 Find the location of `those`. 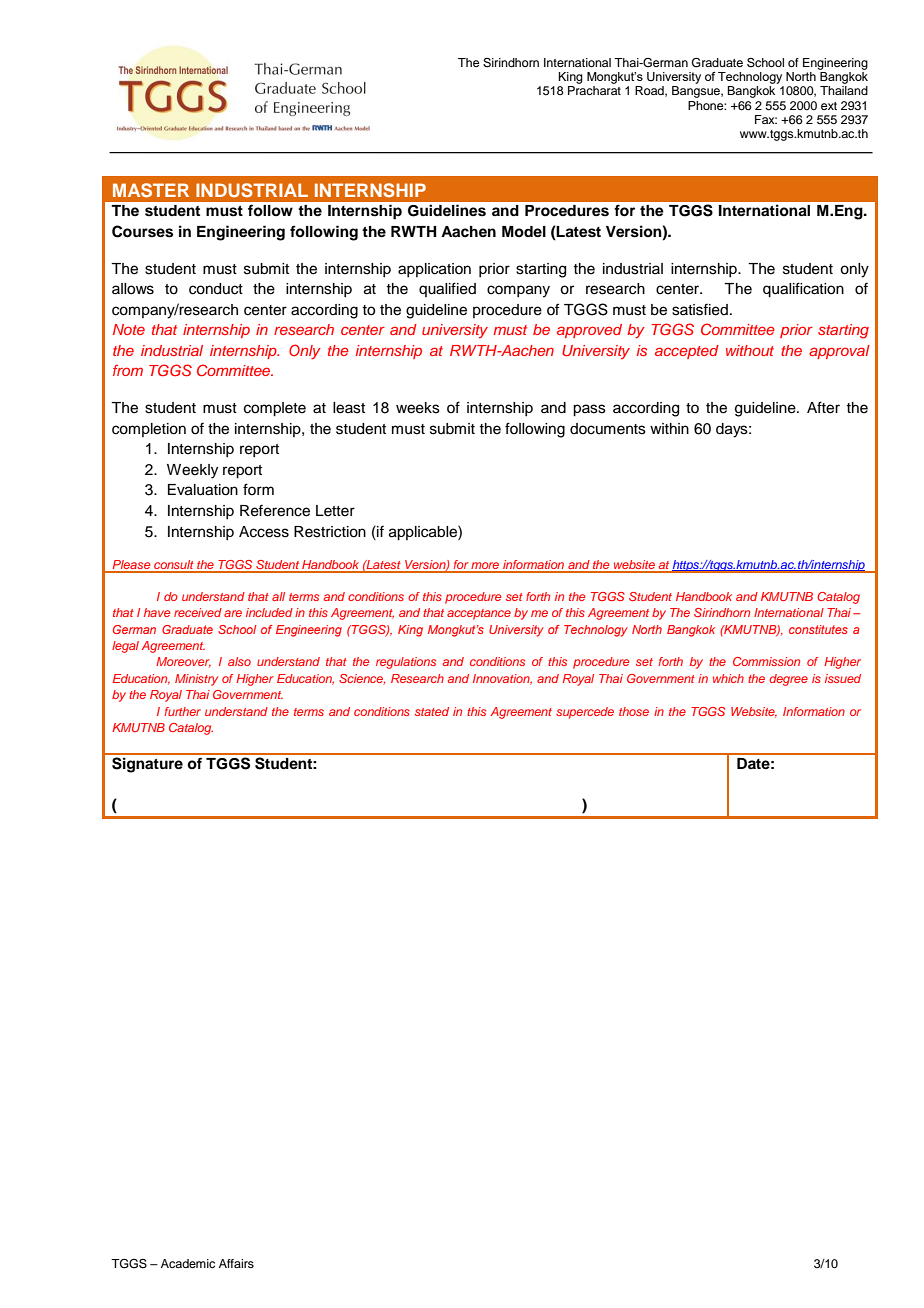

those is located at coordinates (634, 711).
